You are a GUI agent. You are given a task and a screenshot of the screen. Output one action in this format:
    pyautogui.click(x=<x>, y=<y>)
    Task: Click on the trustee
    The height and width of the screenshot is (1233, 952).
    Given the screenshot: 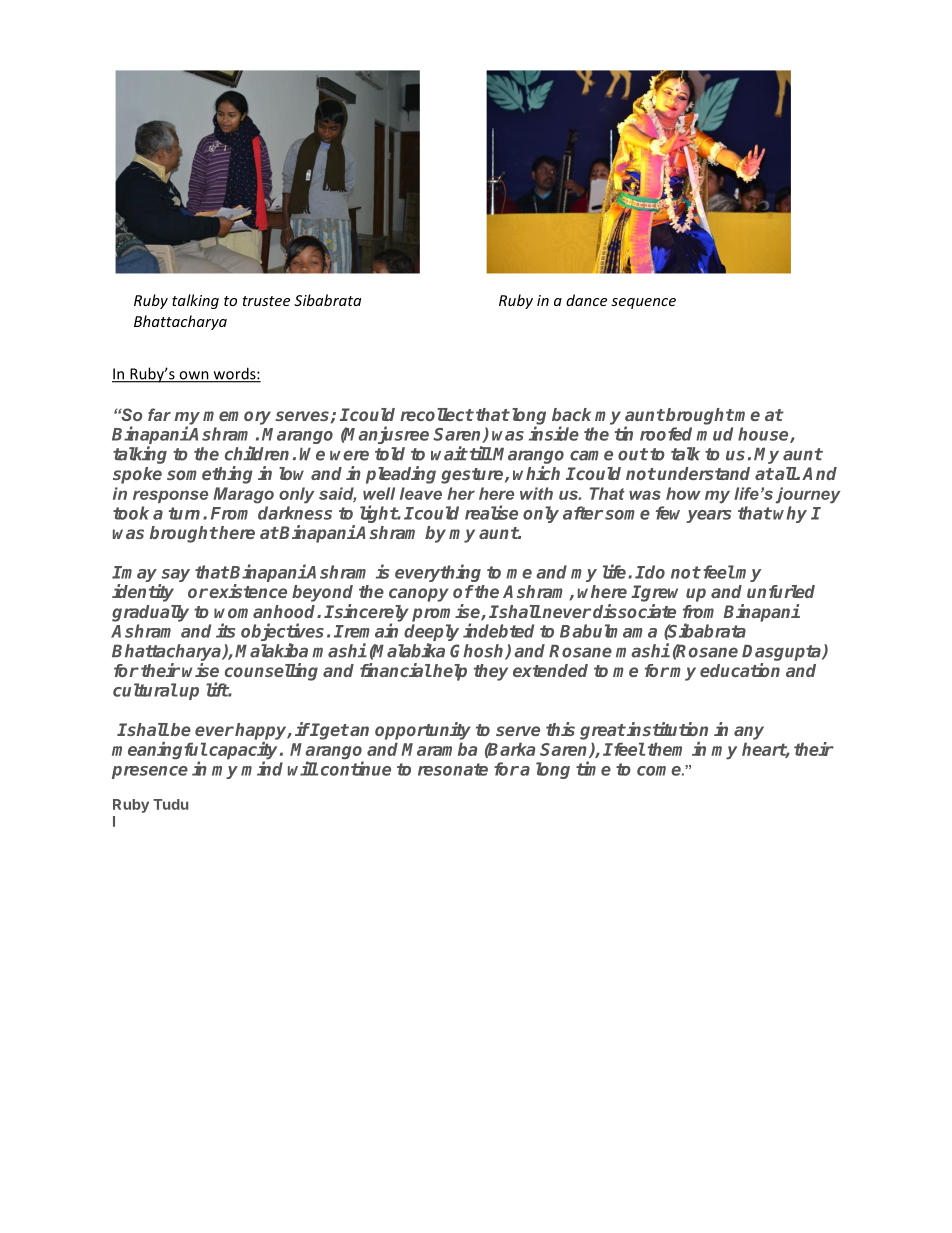 What is the action you would take?
    pyautogui.click(x=266, y=301)
